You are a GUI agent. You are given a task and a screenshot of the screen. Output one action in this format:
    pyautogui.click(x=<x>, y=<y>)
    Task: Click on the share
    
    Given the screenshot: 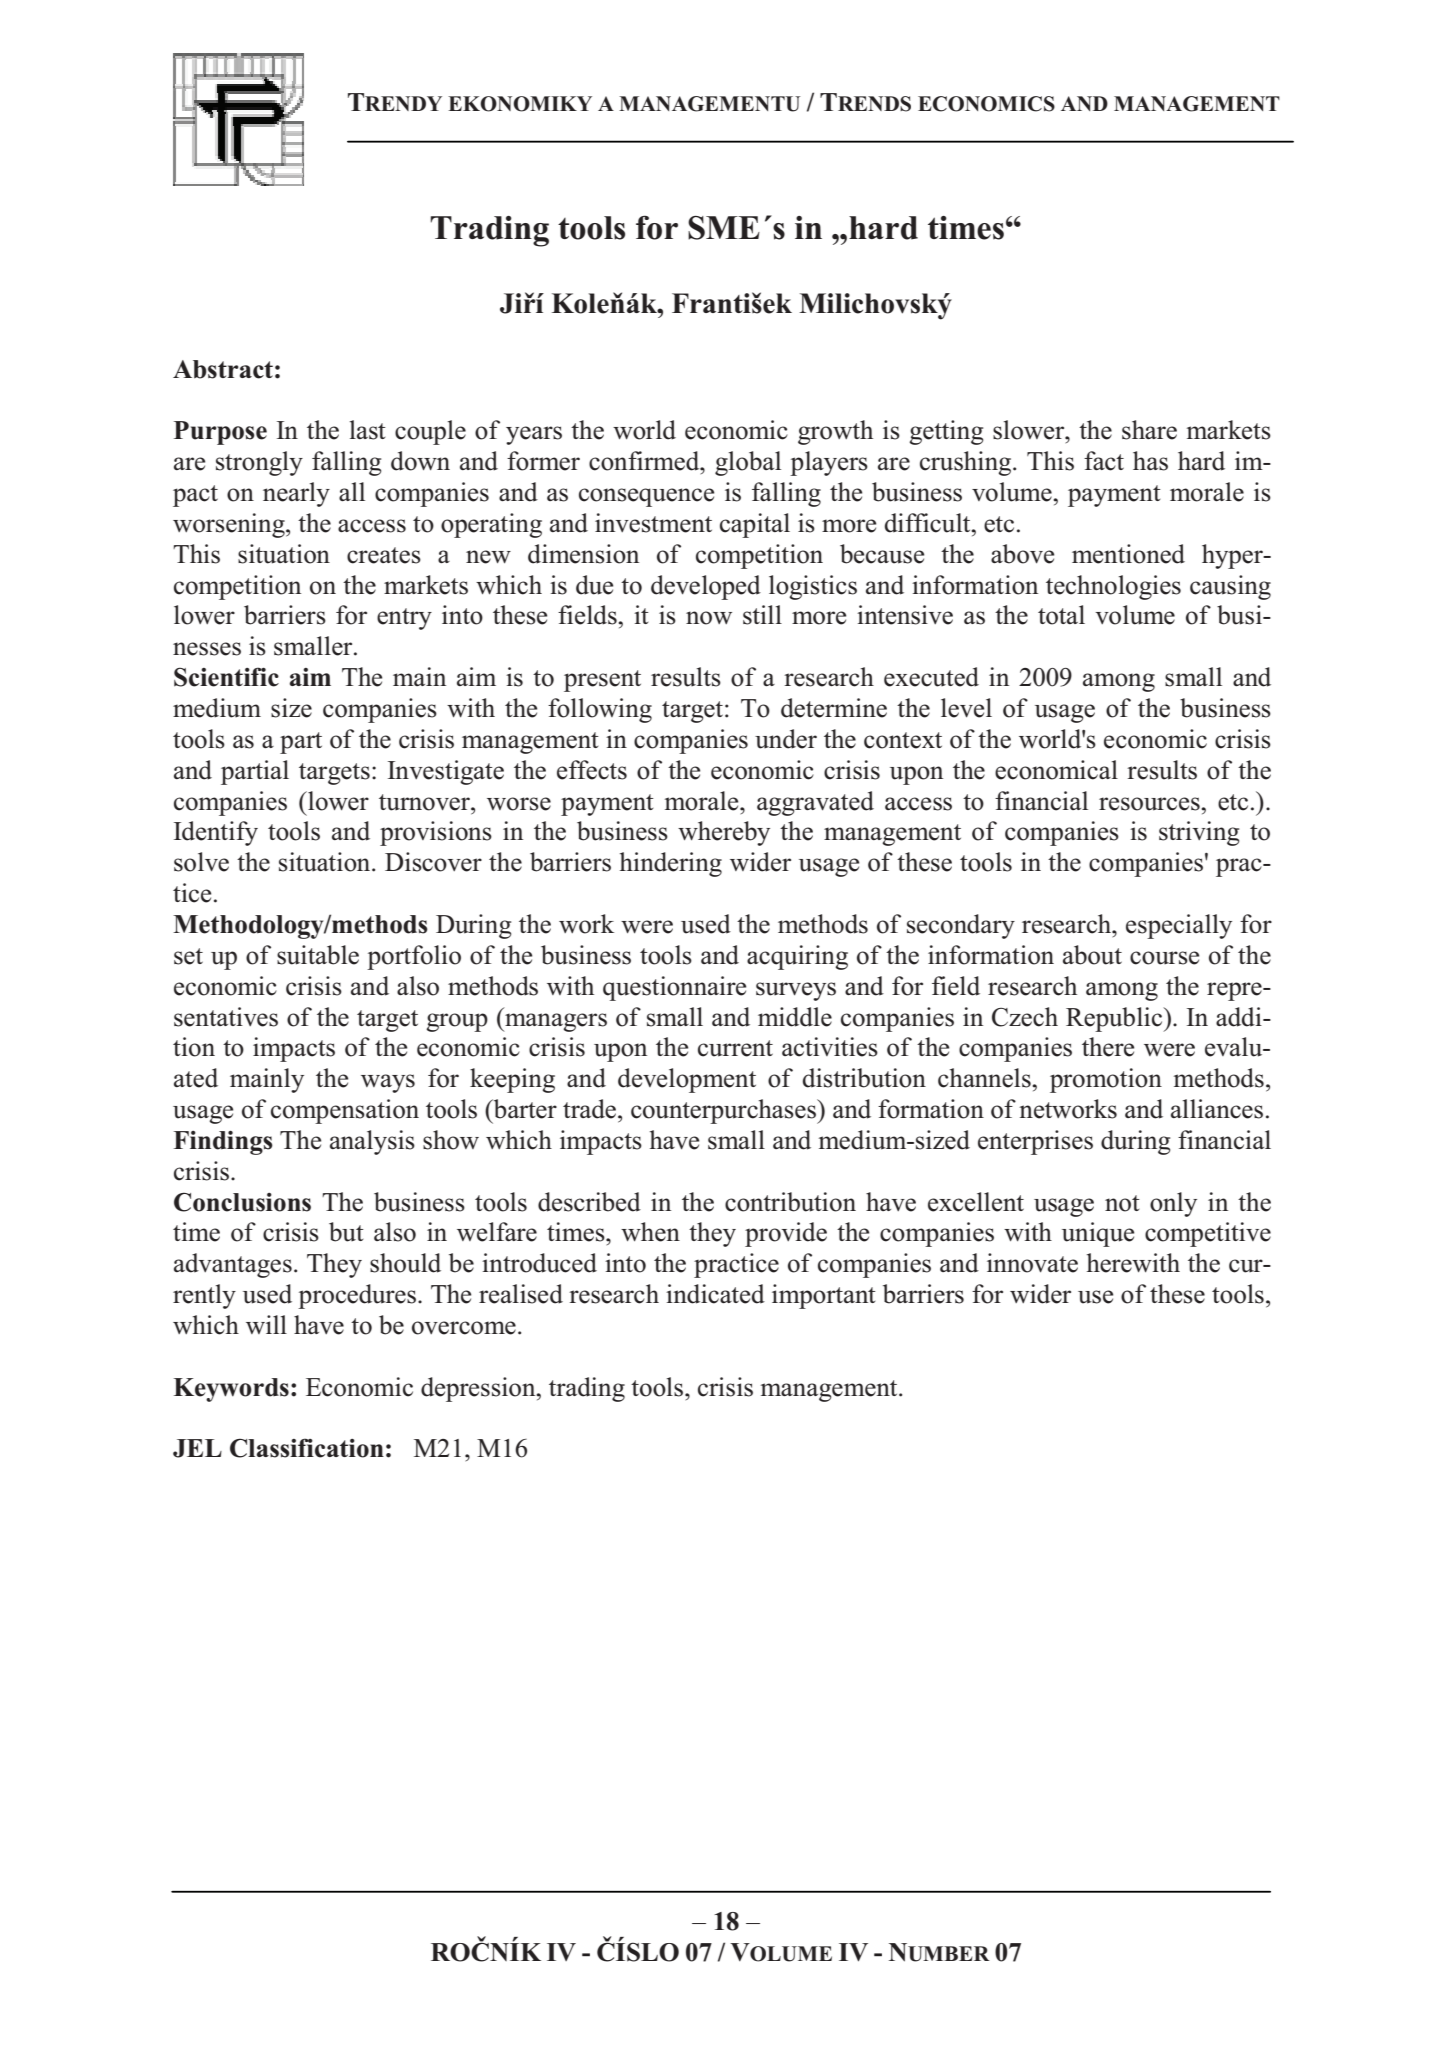 What is the action you would take?
    pyautogui.click(x=1149, y=430)
